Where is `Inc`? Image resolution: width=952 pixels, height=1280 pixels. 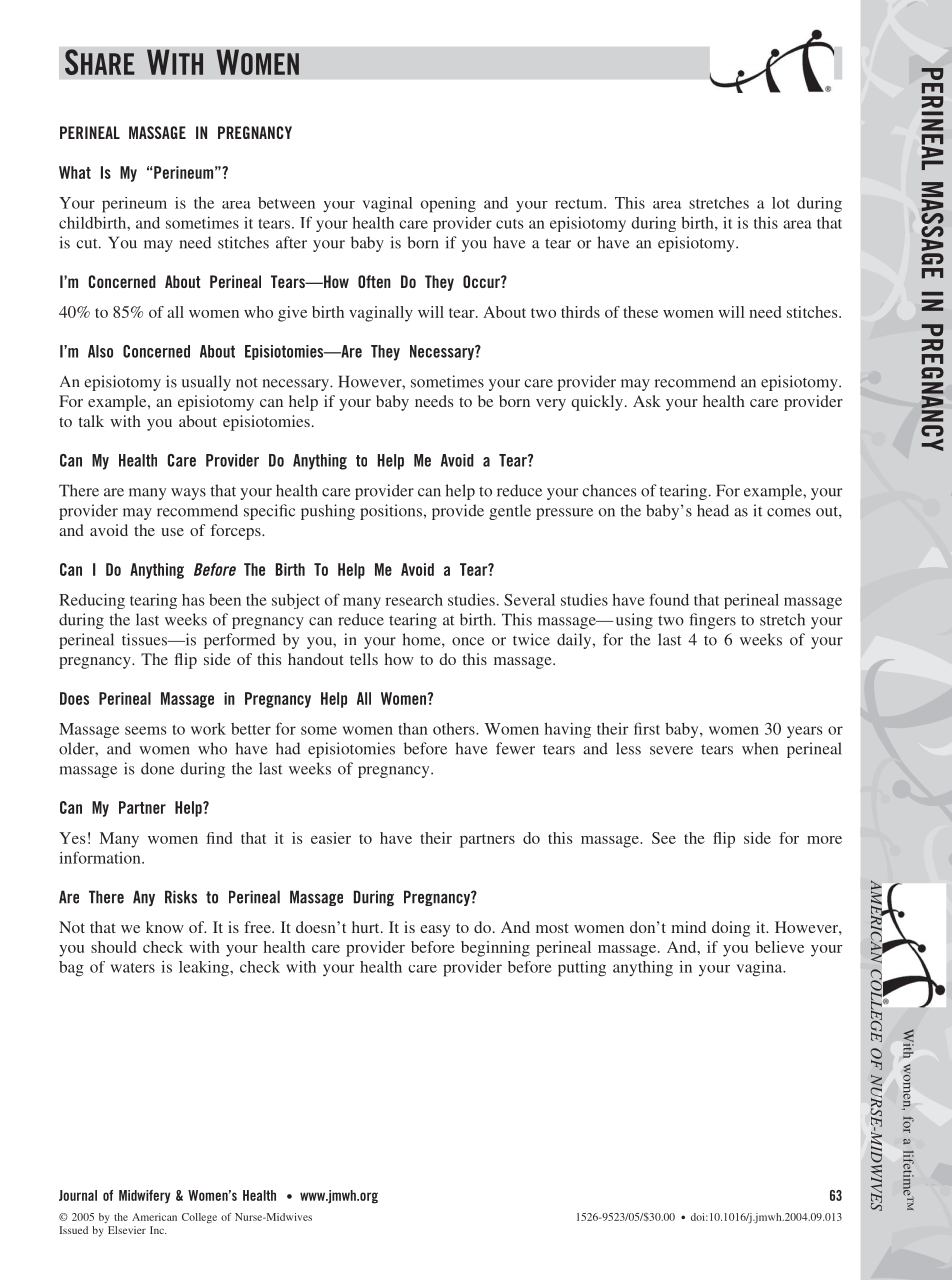 Inc is located at coordinates (158, 1230).
